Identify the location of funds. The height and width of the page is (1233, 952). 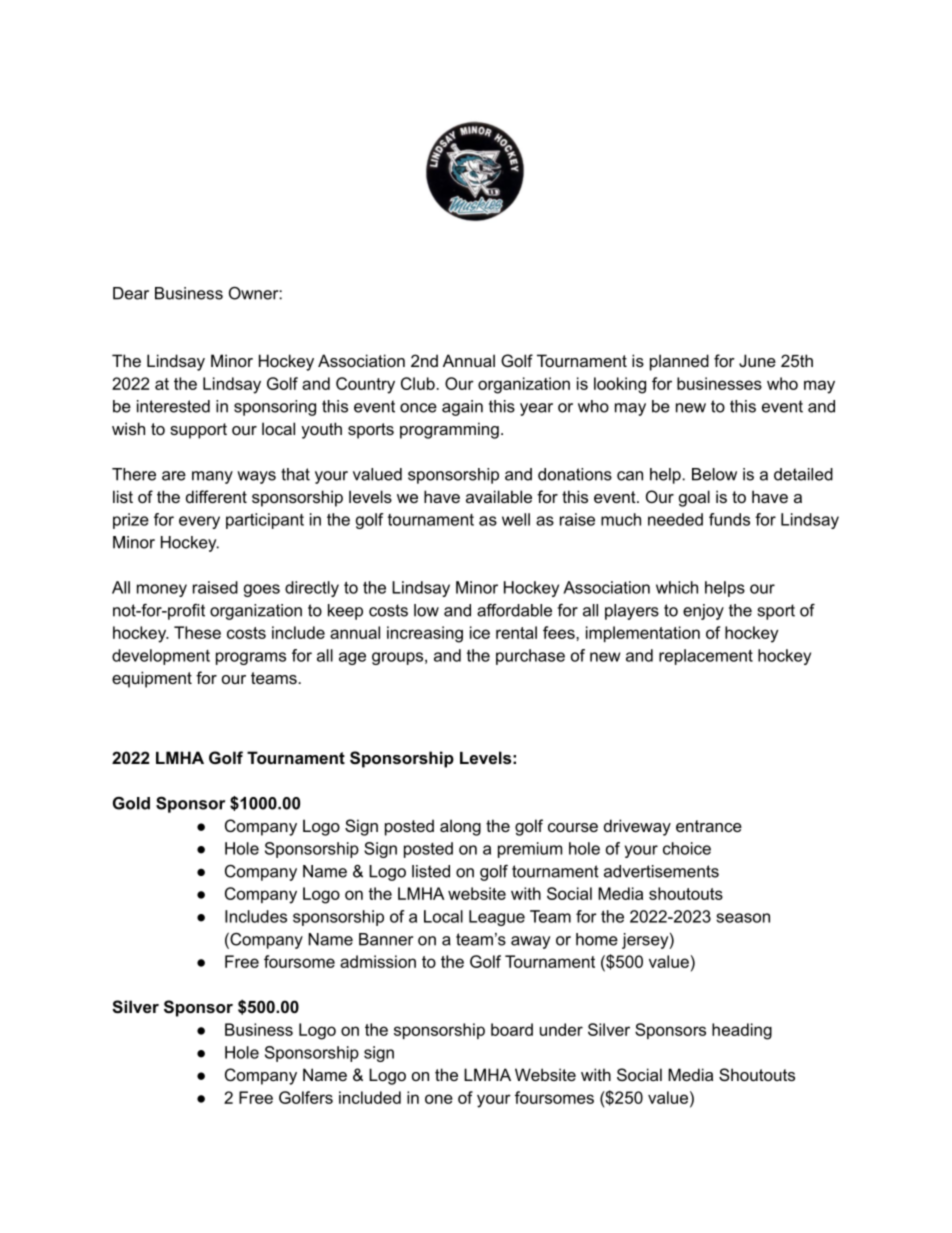
(729, 519).
